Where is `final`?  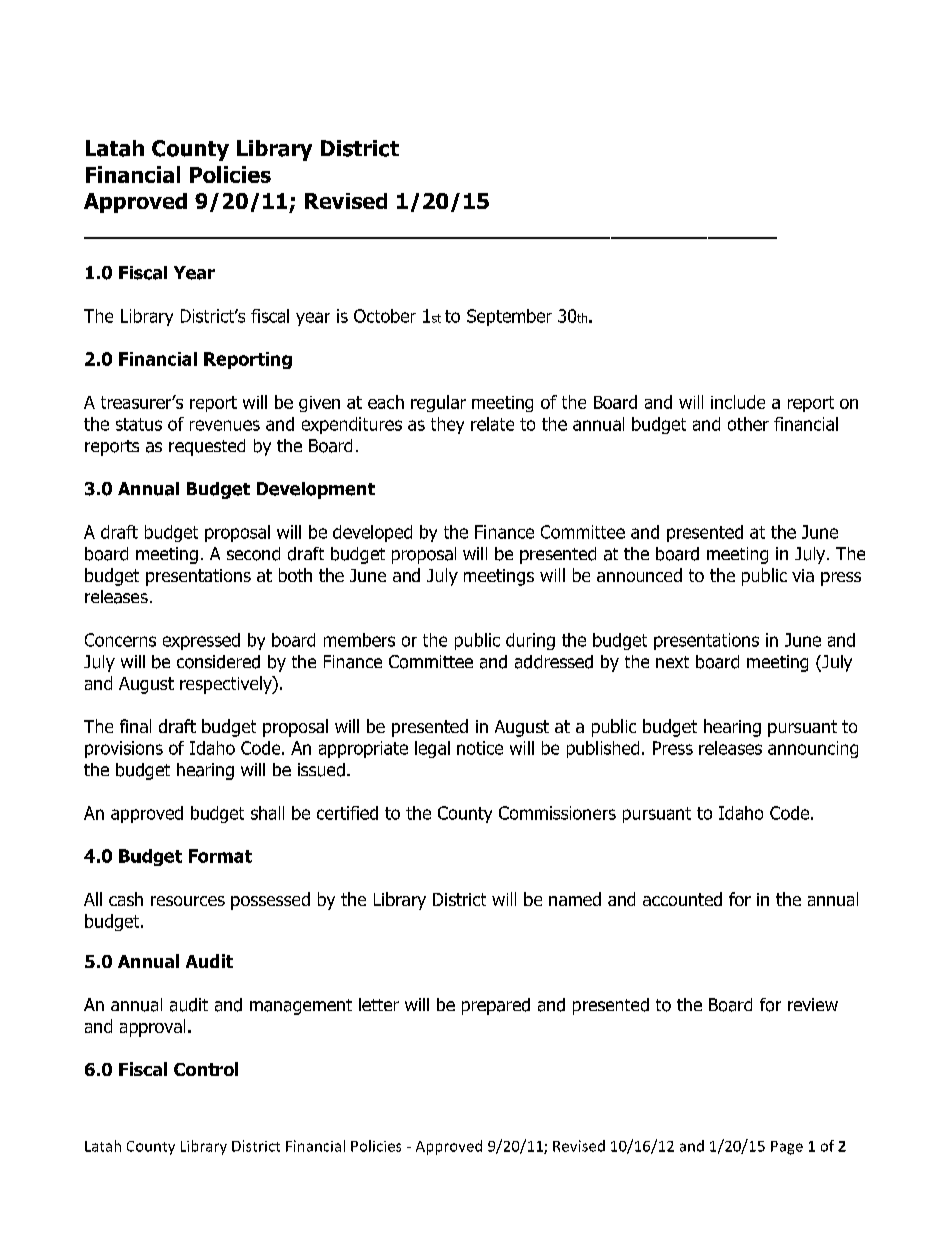 final is located at coordinates (135, 726).
